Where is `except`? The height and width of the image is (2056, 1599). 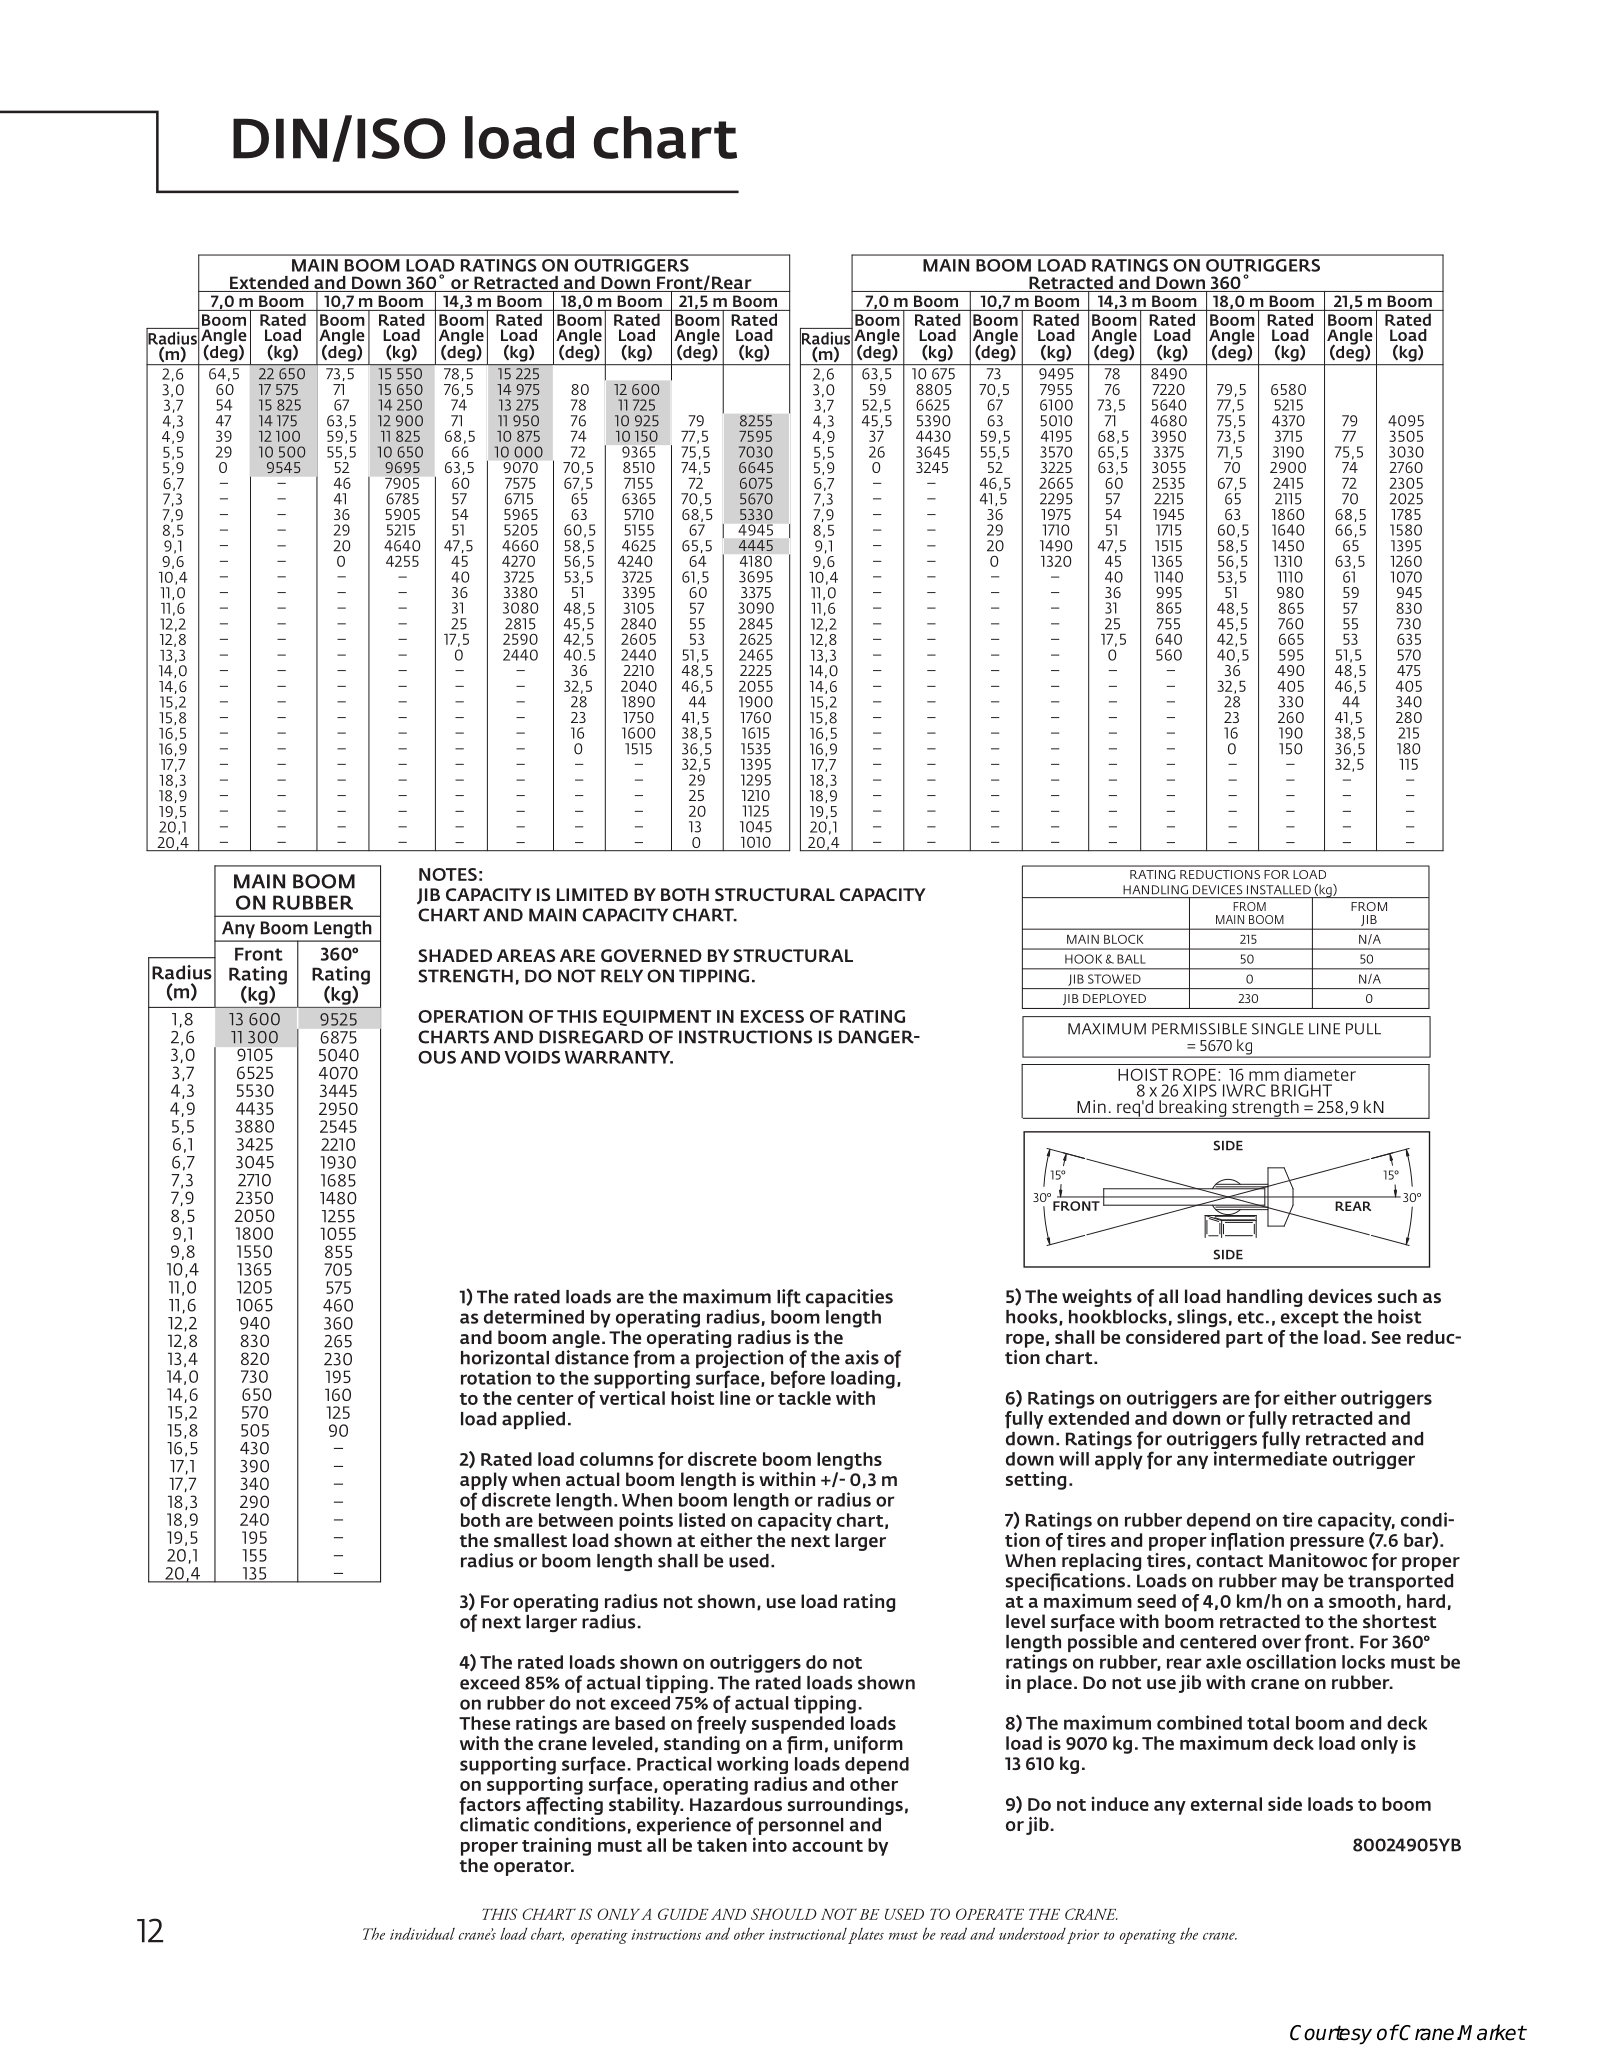
except is located at coordinates (1310, 1319).
